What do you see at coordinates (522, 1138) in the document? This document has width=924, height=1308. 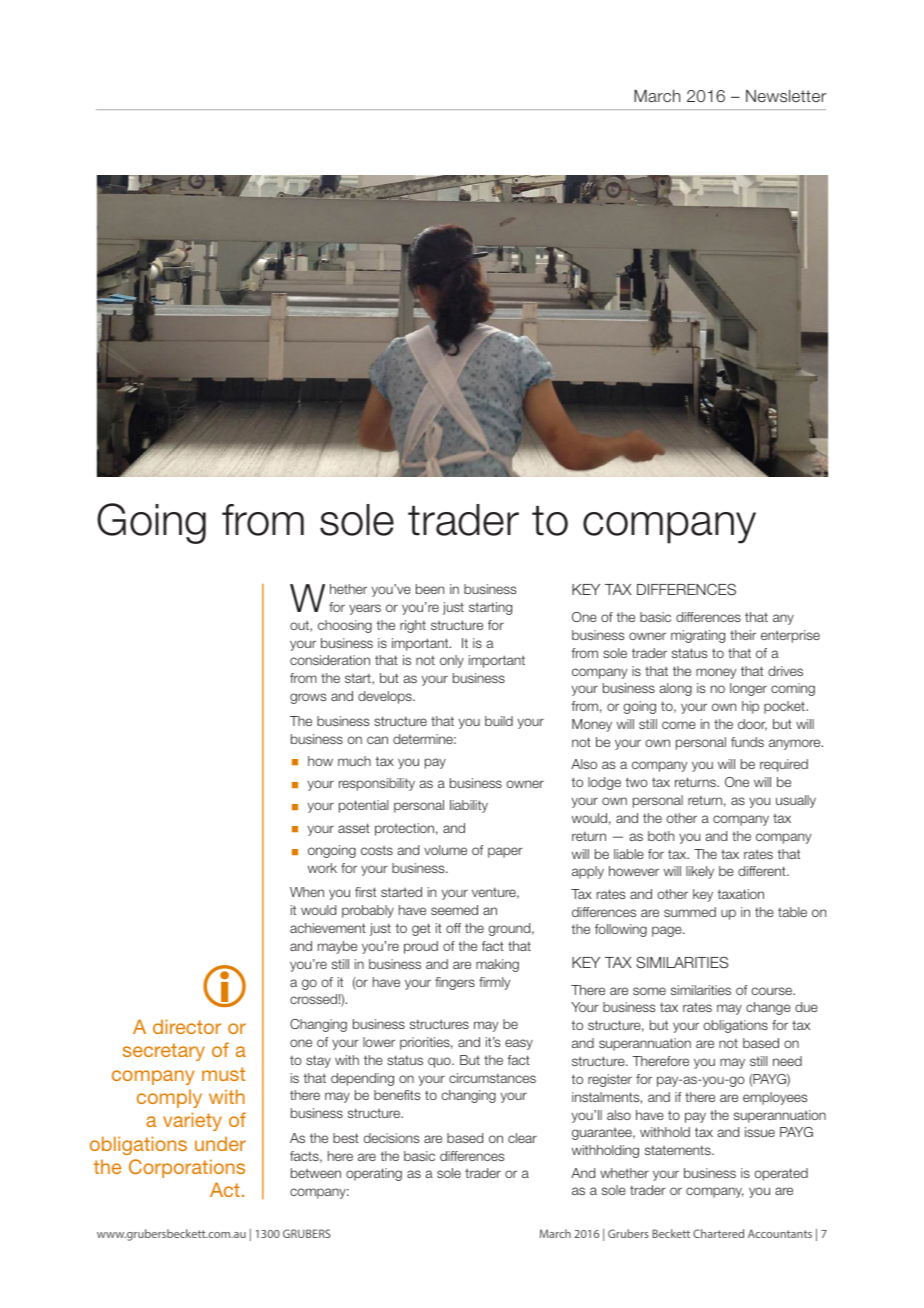 I see `clear` at bounding box center [522, 1138].
